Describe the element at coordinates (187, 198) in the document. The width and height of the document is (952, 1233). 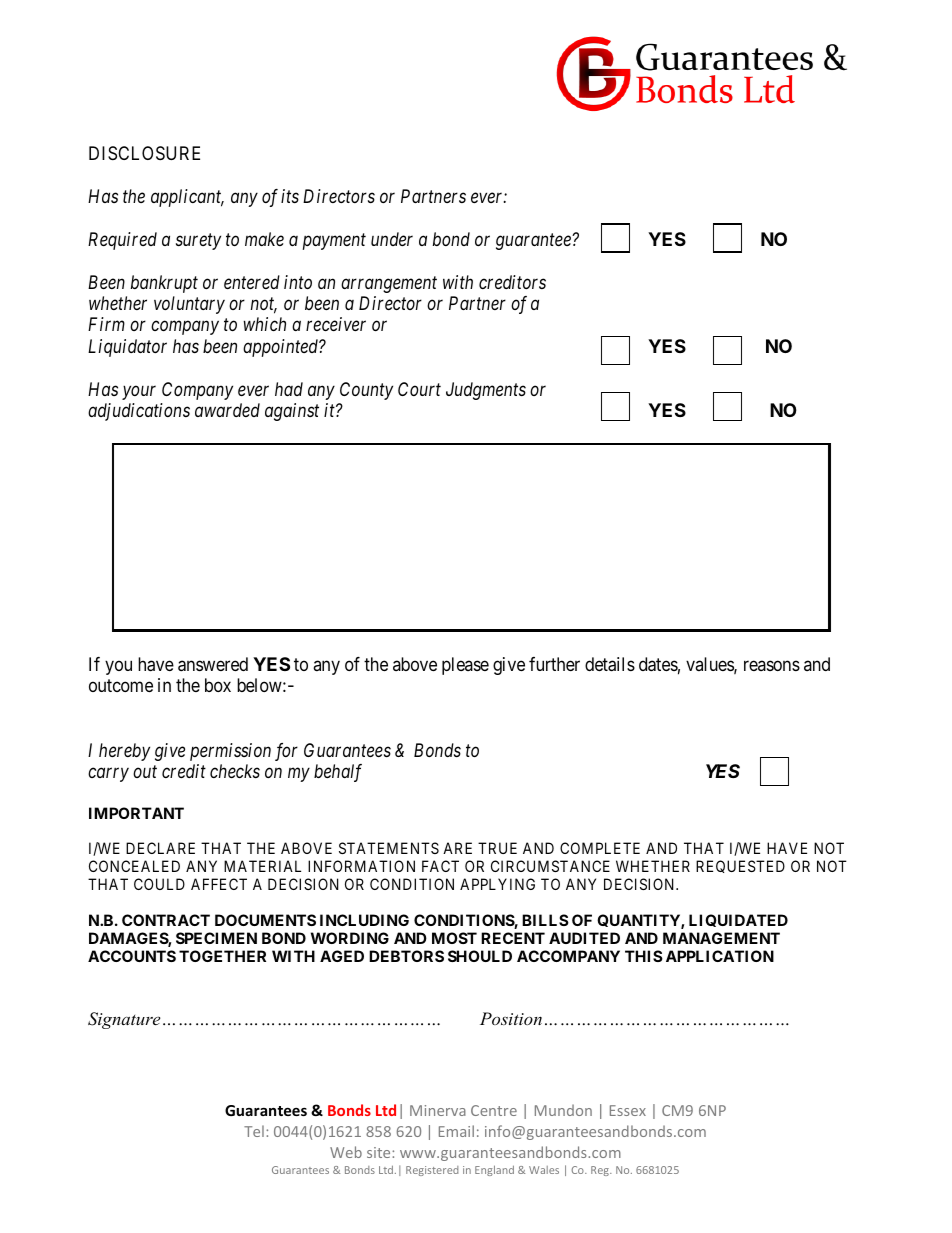
I see `applicant` at that location.
